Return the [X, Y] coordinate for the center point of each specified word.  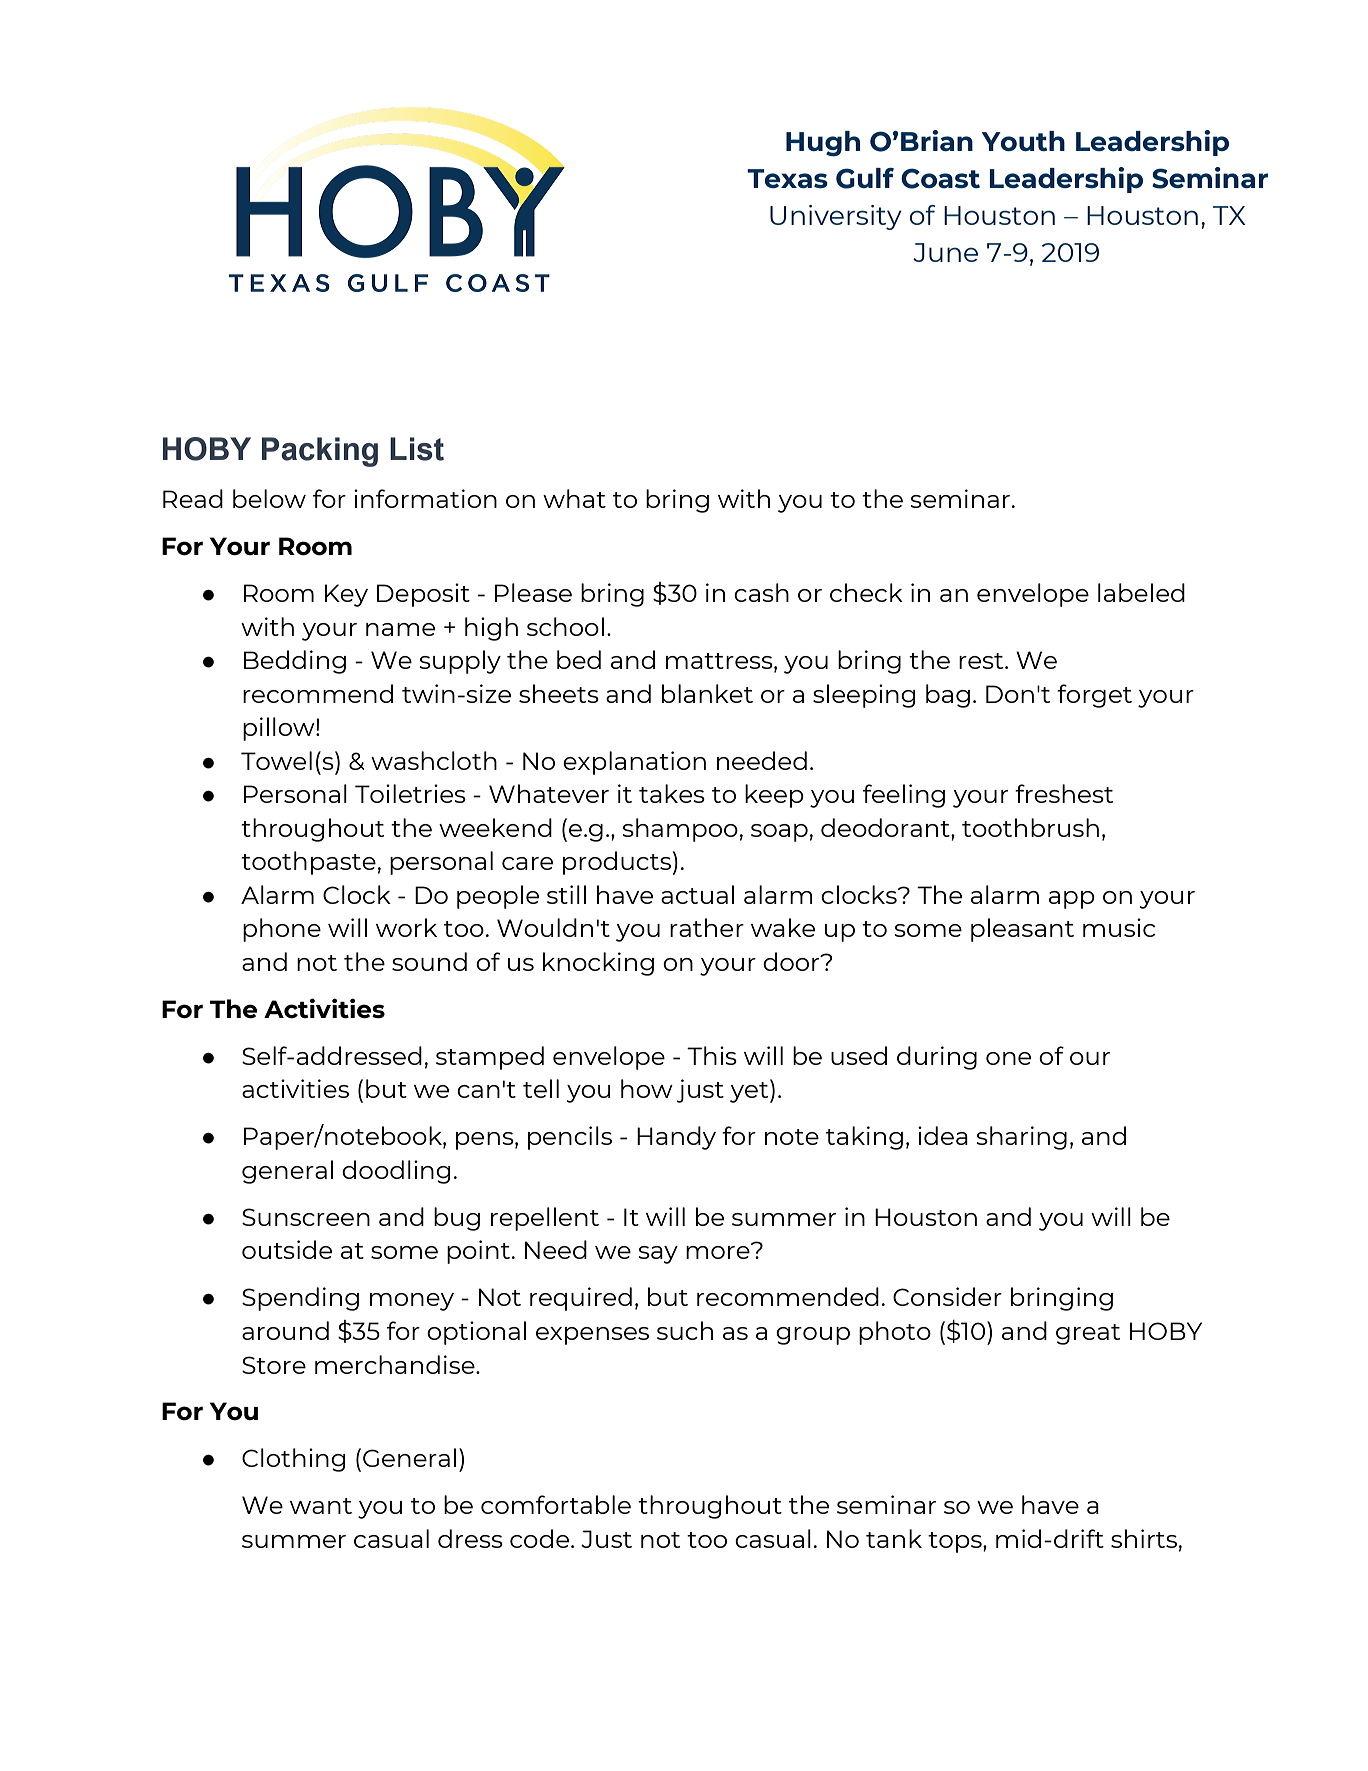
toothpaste [308, 863]
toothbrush [1030, 827]
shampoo [680, 830]
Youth [1023, 141]
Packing [320, 452]
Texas [787, 178]
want [321, 1506]
